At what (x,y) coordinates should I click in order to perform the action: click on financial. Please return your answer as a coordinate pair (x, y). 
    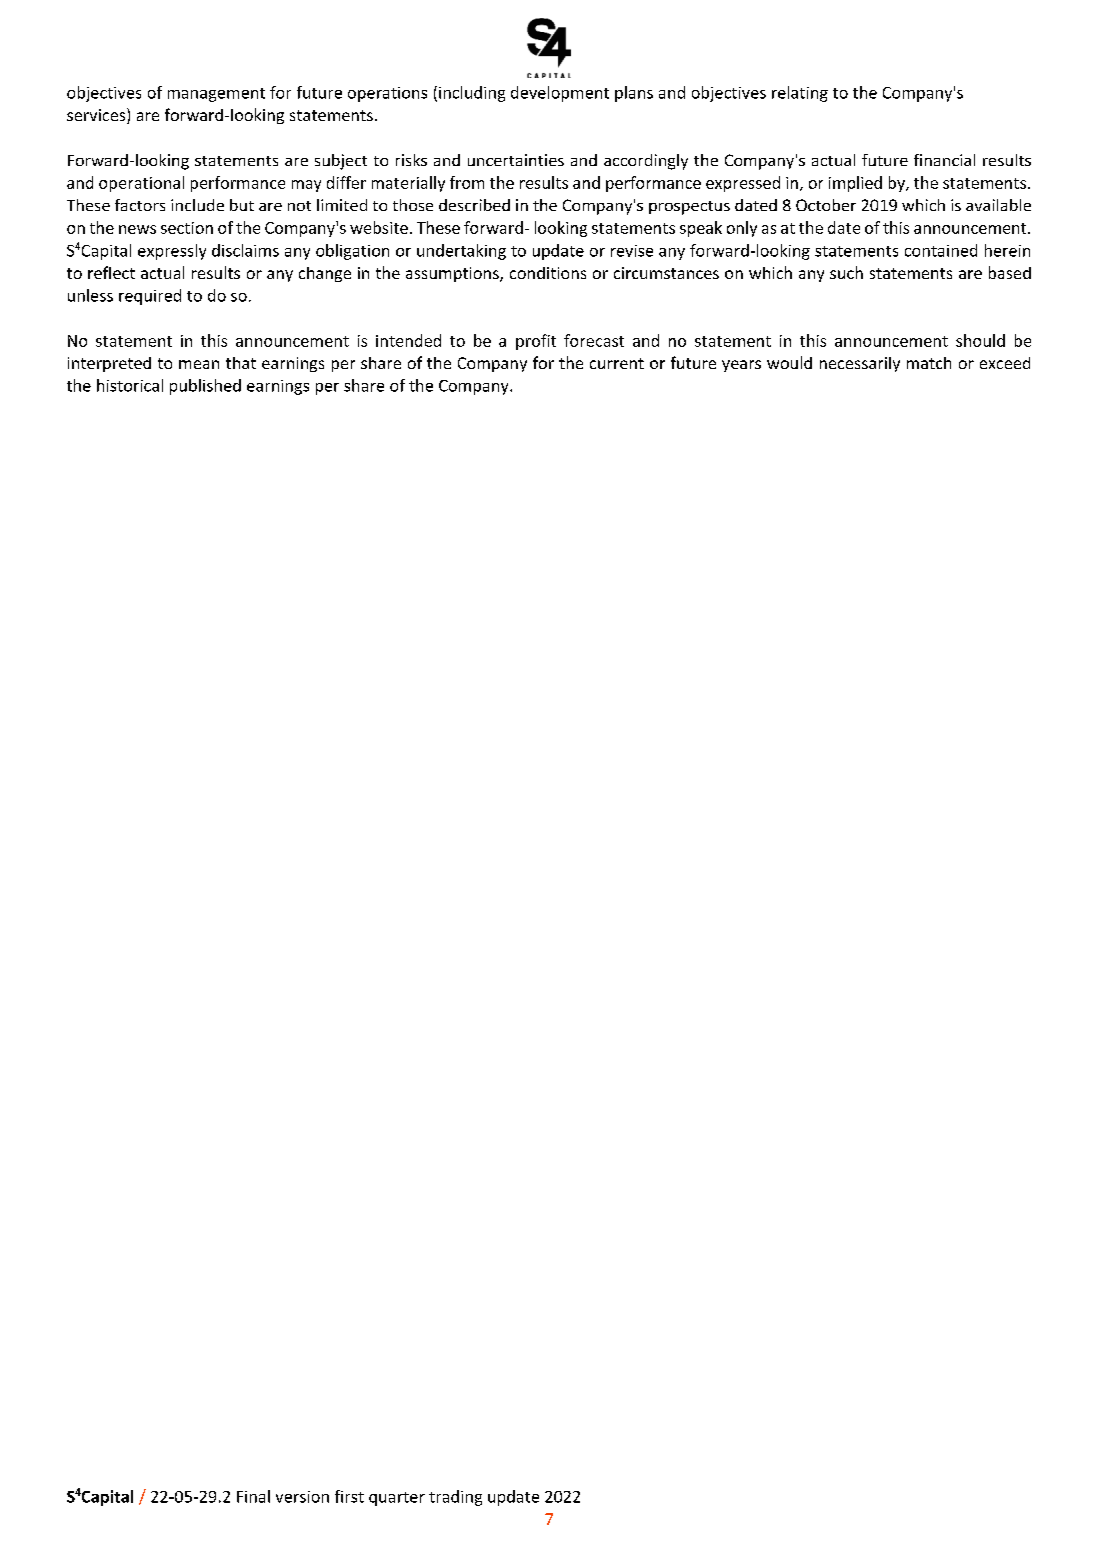
    Looking at the image, I should click on (944, 160).
